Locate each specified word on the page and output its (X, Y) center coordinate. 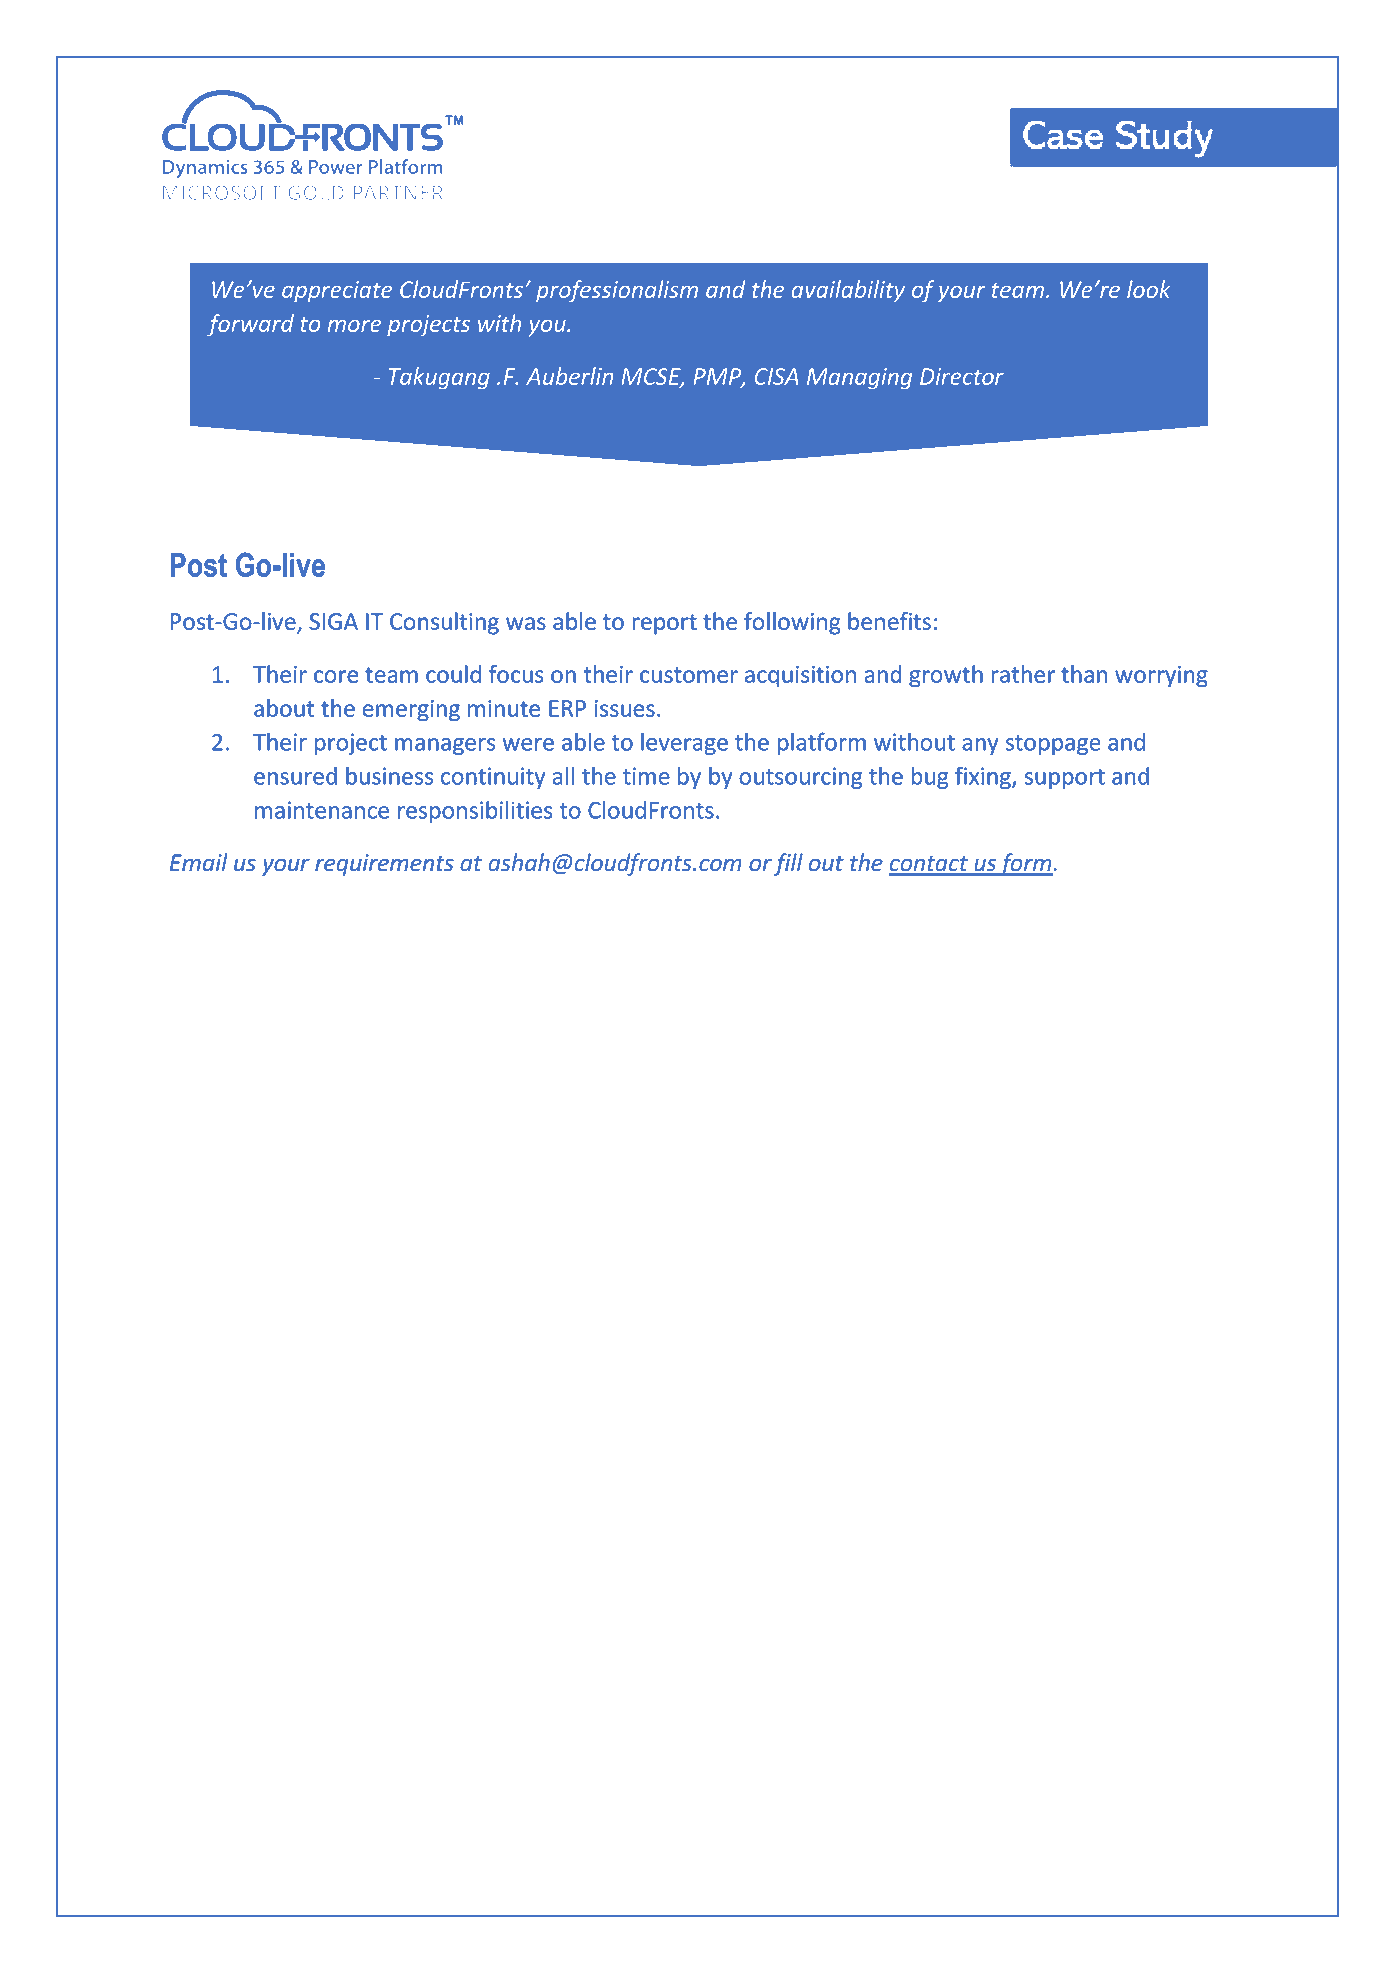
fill (788, 864)
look (1149, 289)
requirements (384, 865)
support (1064, 779)
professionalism (617, 291)
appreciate (337, 292)
